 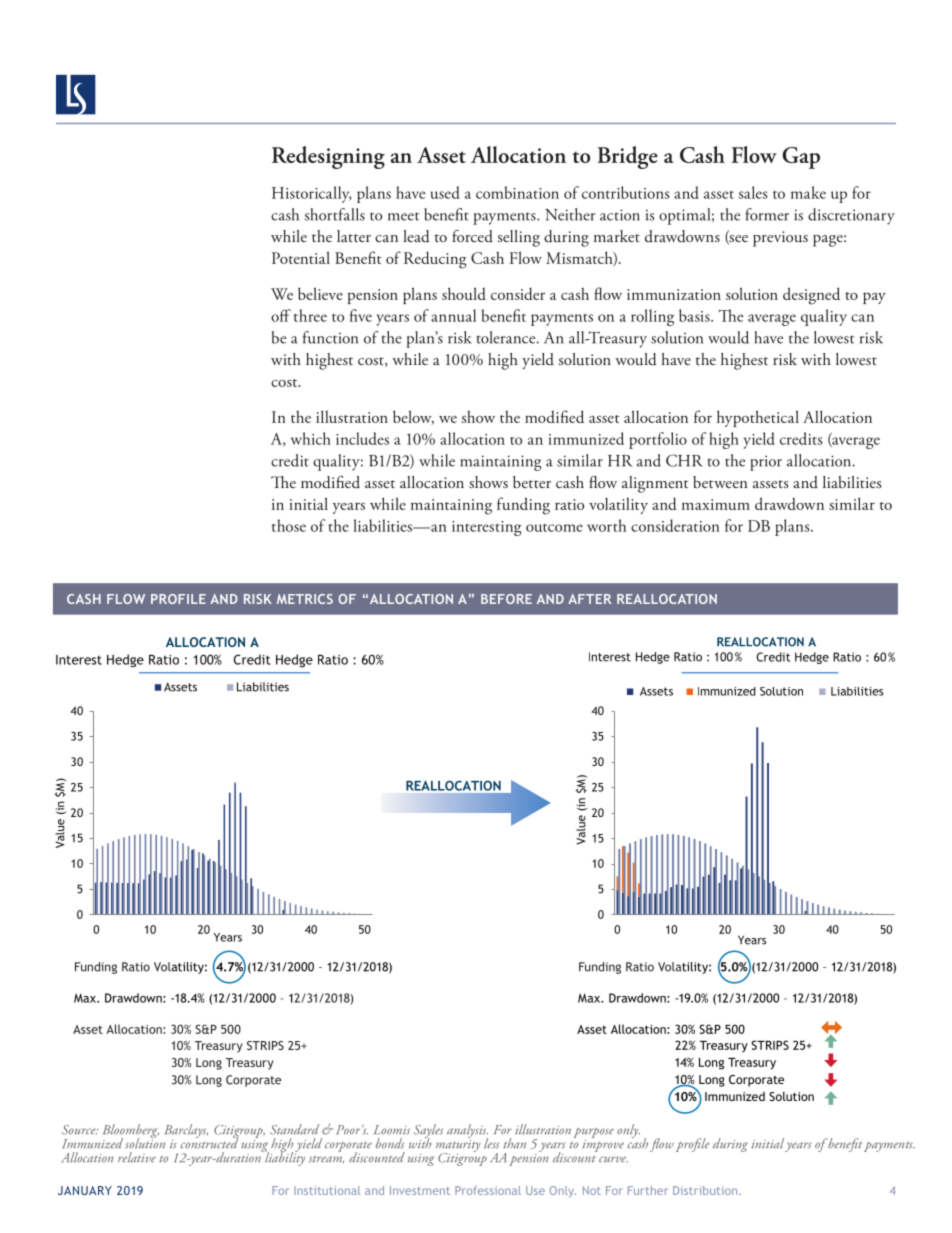 I want to click on sales, so click(x=753, y=192).
